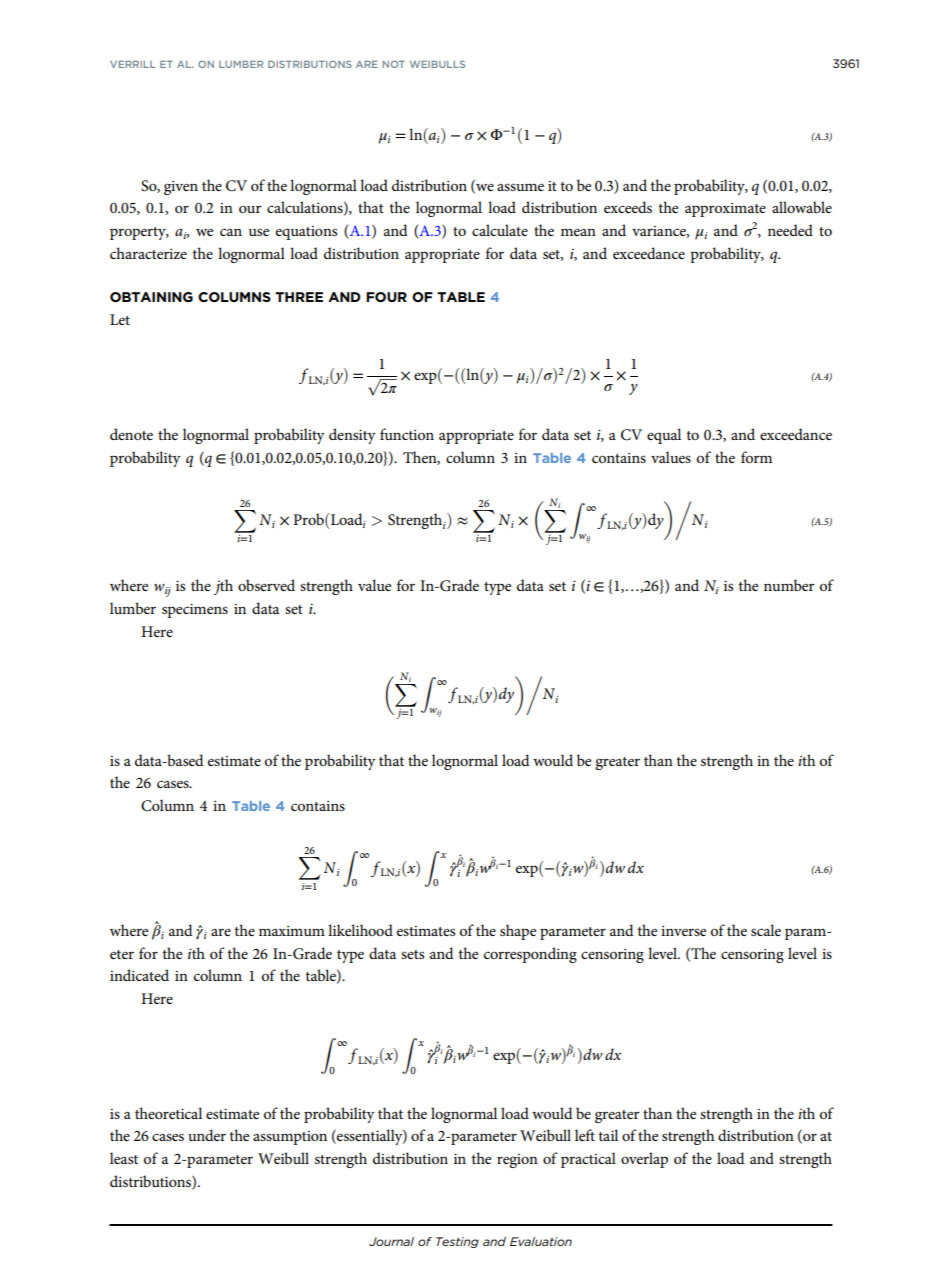 This page has height=1288, width=942. What do you see at coordinates (457, 1242) in the page?
I see `Testing` at bounding box center [457, 1242].
